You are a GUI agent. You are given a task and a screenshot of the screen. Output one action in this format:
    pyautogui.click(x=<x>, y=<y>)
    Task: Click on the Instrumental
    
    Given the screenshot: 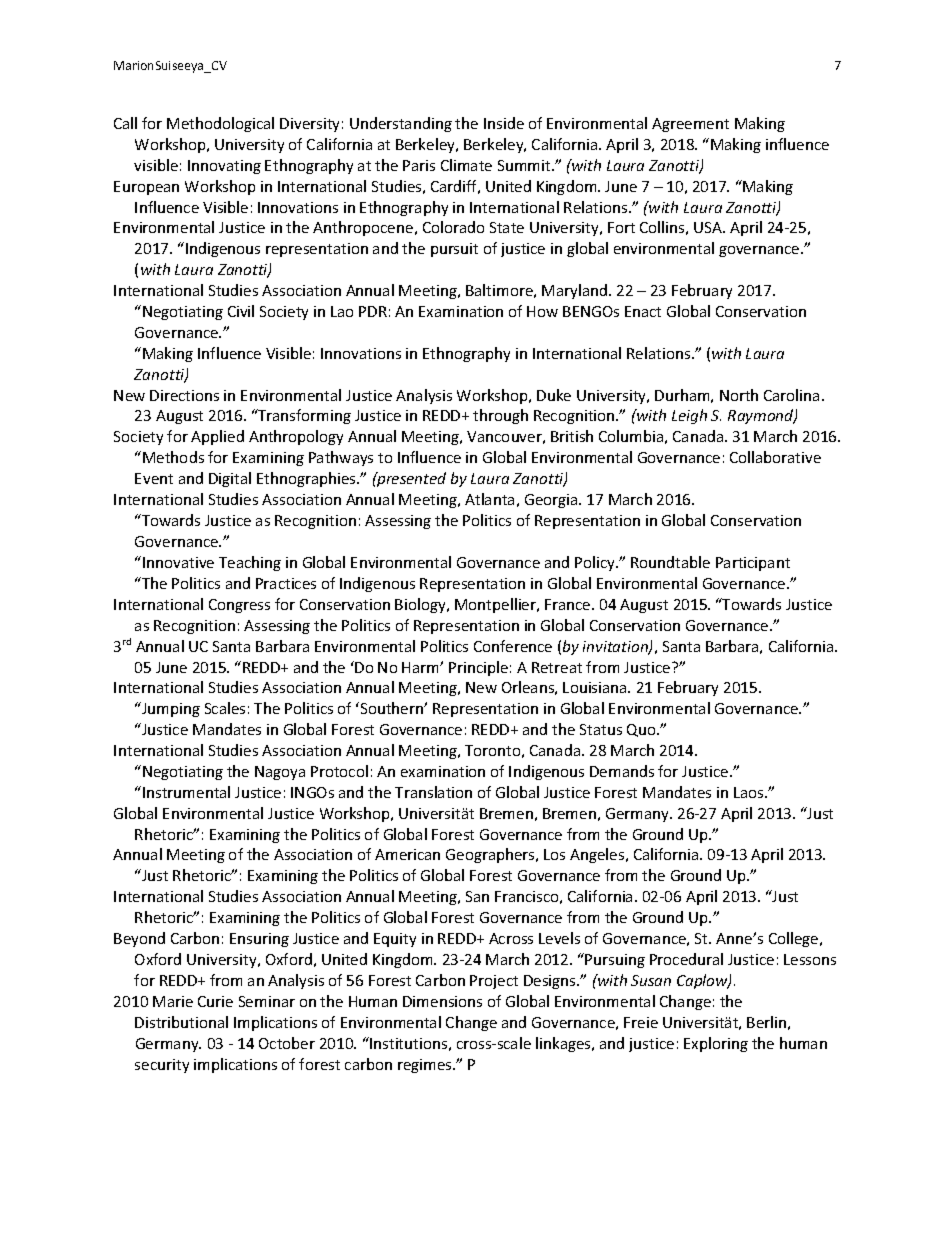 What is the action you would take?
    pyautogui.click(x=186, y=792)
